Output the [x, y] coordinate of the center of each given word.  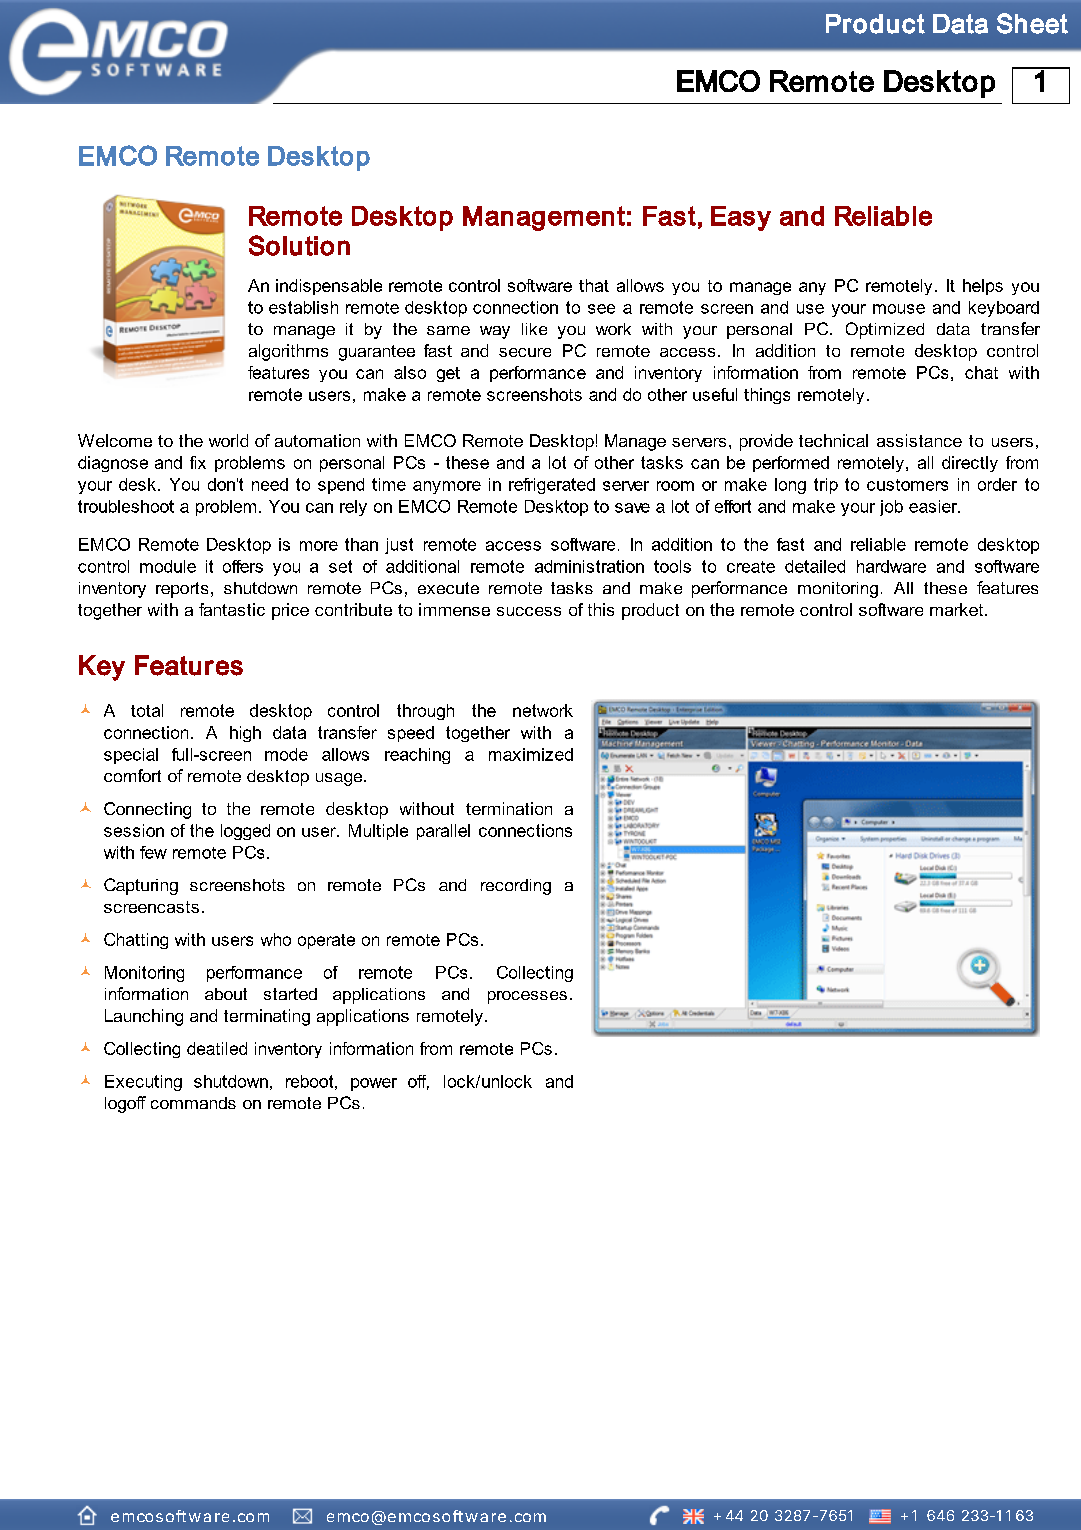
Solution [299, 245]
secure [525, 352]
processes [527, 997]
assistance [919, 440]
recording [516, 887]
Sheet [1032, 23]
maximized [531, 754]
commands [193, 1103]
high [245, 734]
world [228, 440]
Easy [741, 218]
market [958, 609]
